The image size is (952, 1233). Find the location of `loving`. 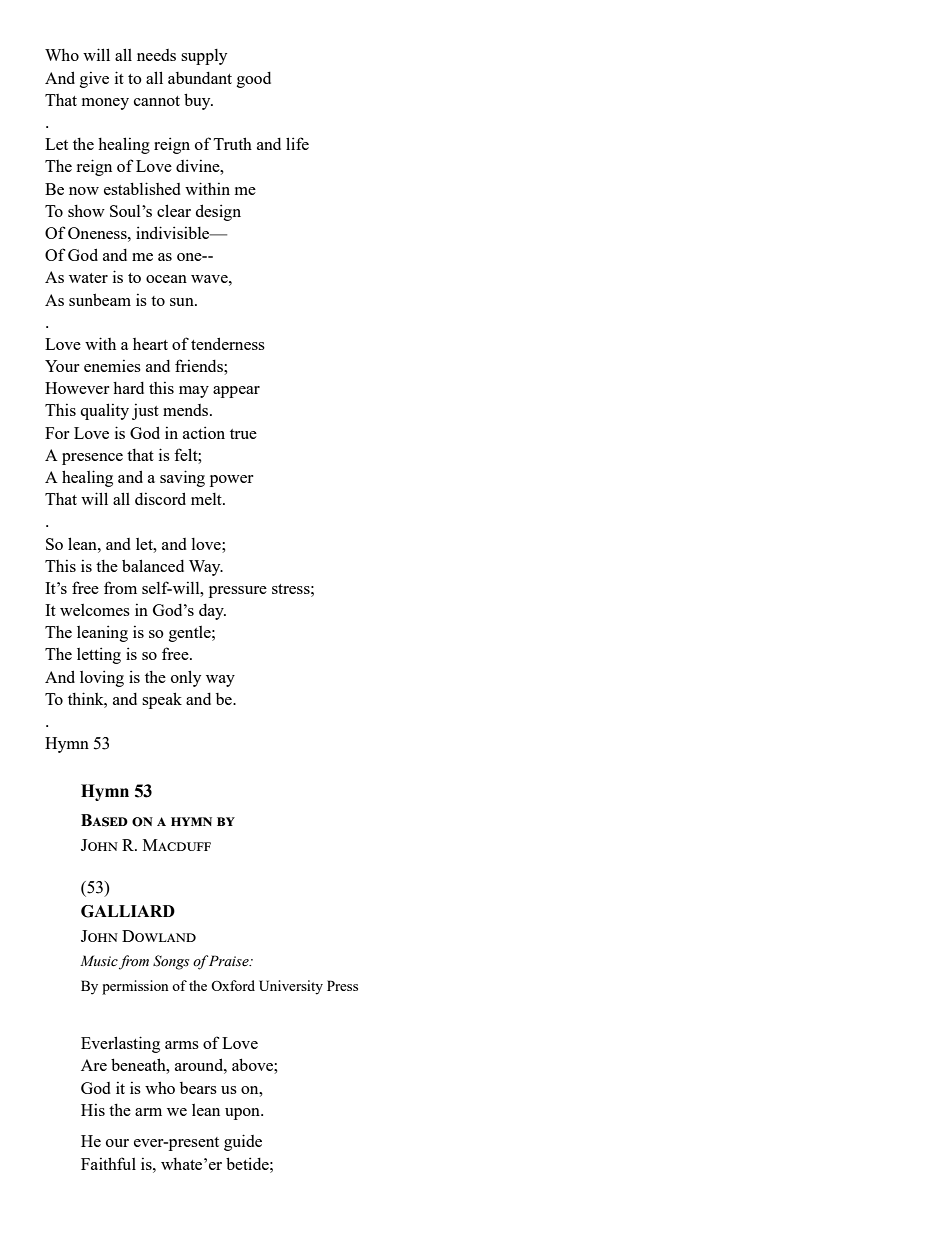

loving is located at coordinates (102, 678).
